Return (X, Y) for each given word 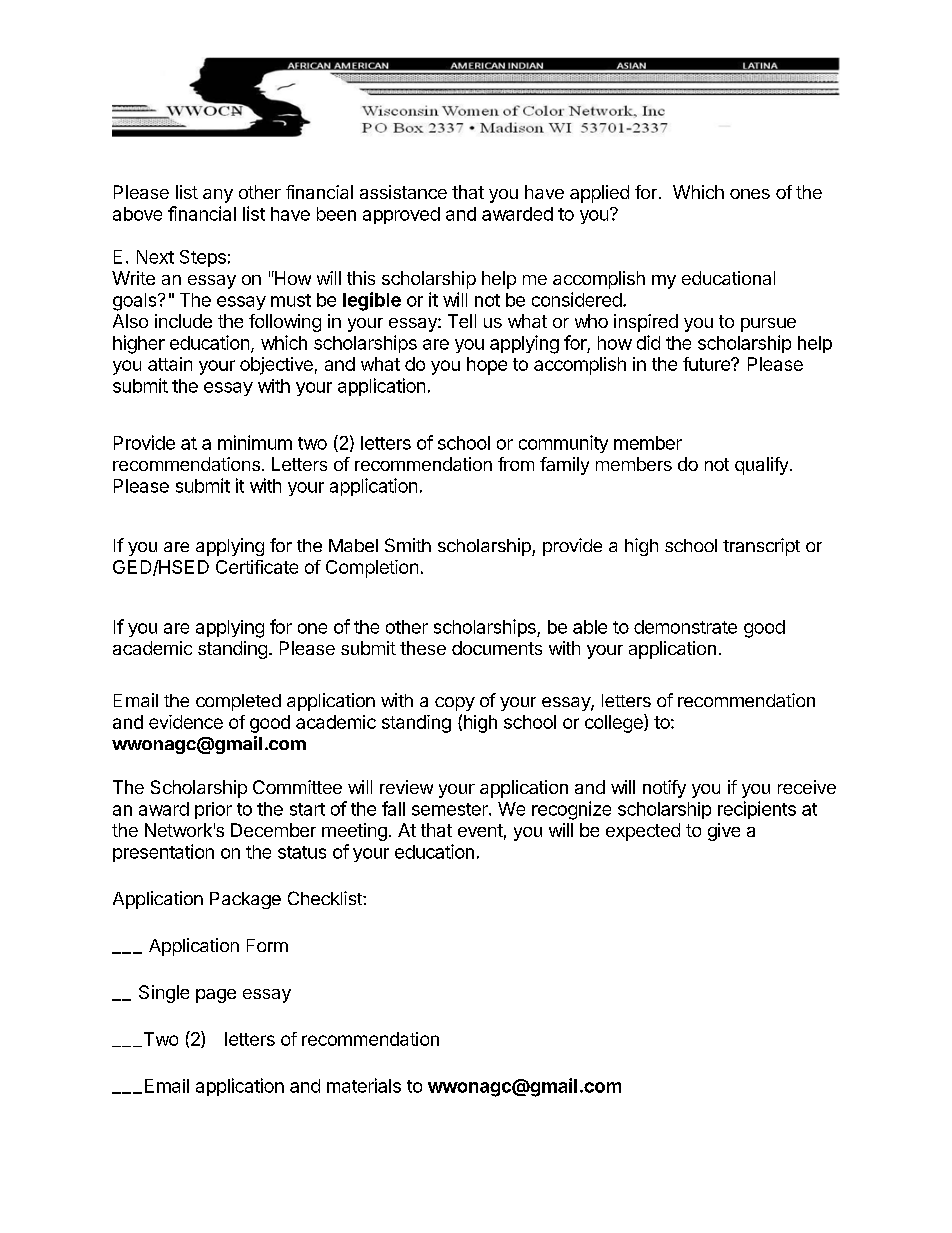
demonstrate (685, 627)
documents (497, 648)
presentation (163, 853)
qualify (761, 466)
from (516, 464)
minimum (255, 442)
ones (750, 194)
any (218, 196)
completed (238, 702)
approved (401, 215)
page (216, 996)
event (480, 830)
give (724, 832)
